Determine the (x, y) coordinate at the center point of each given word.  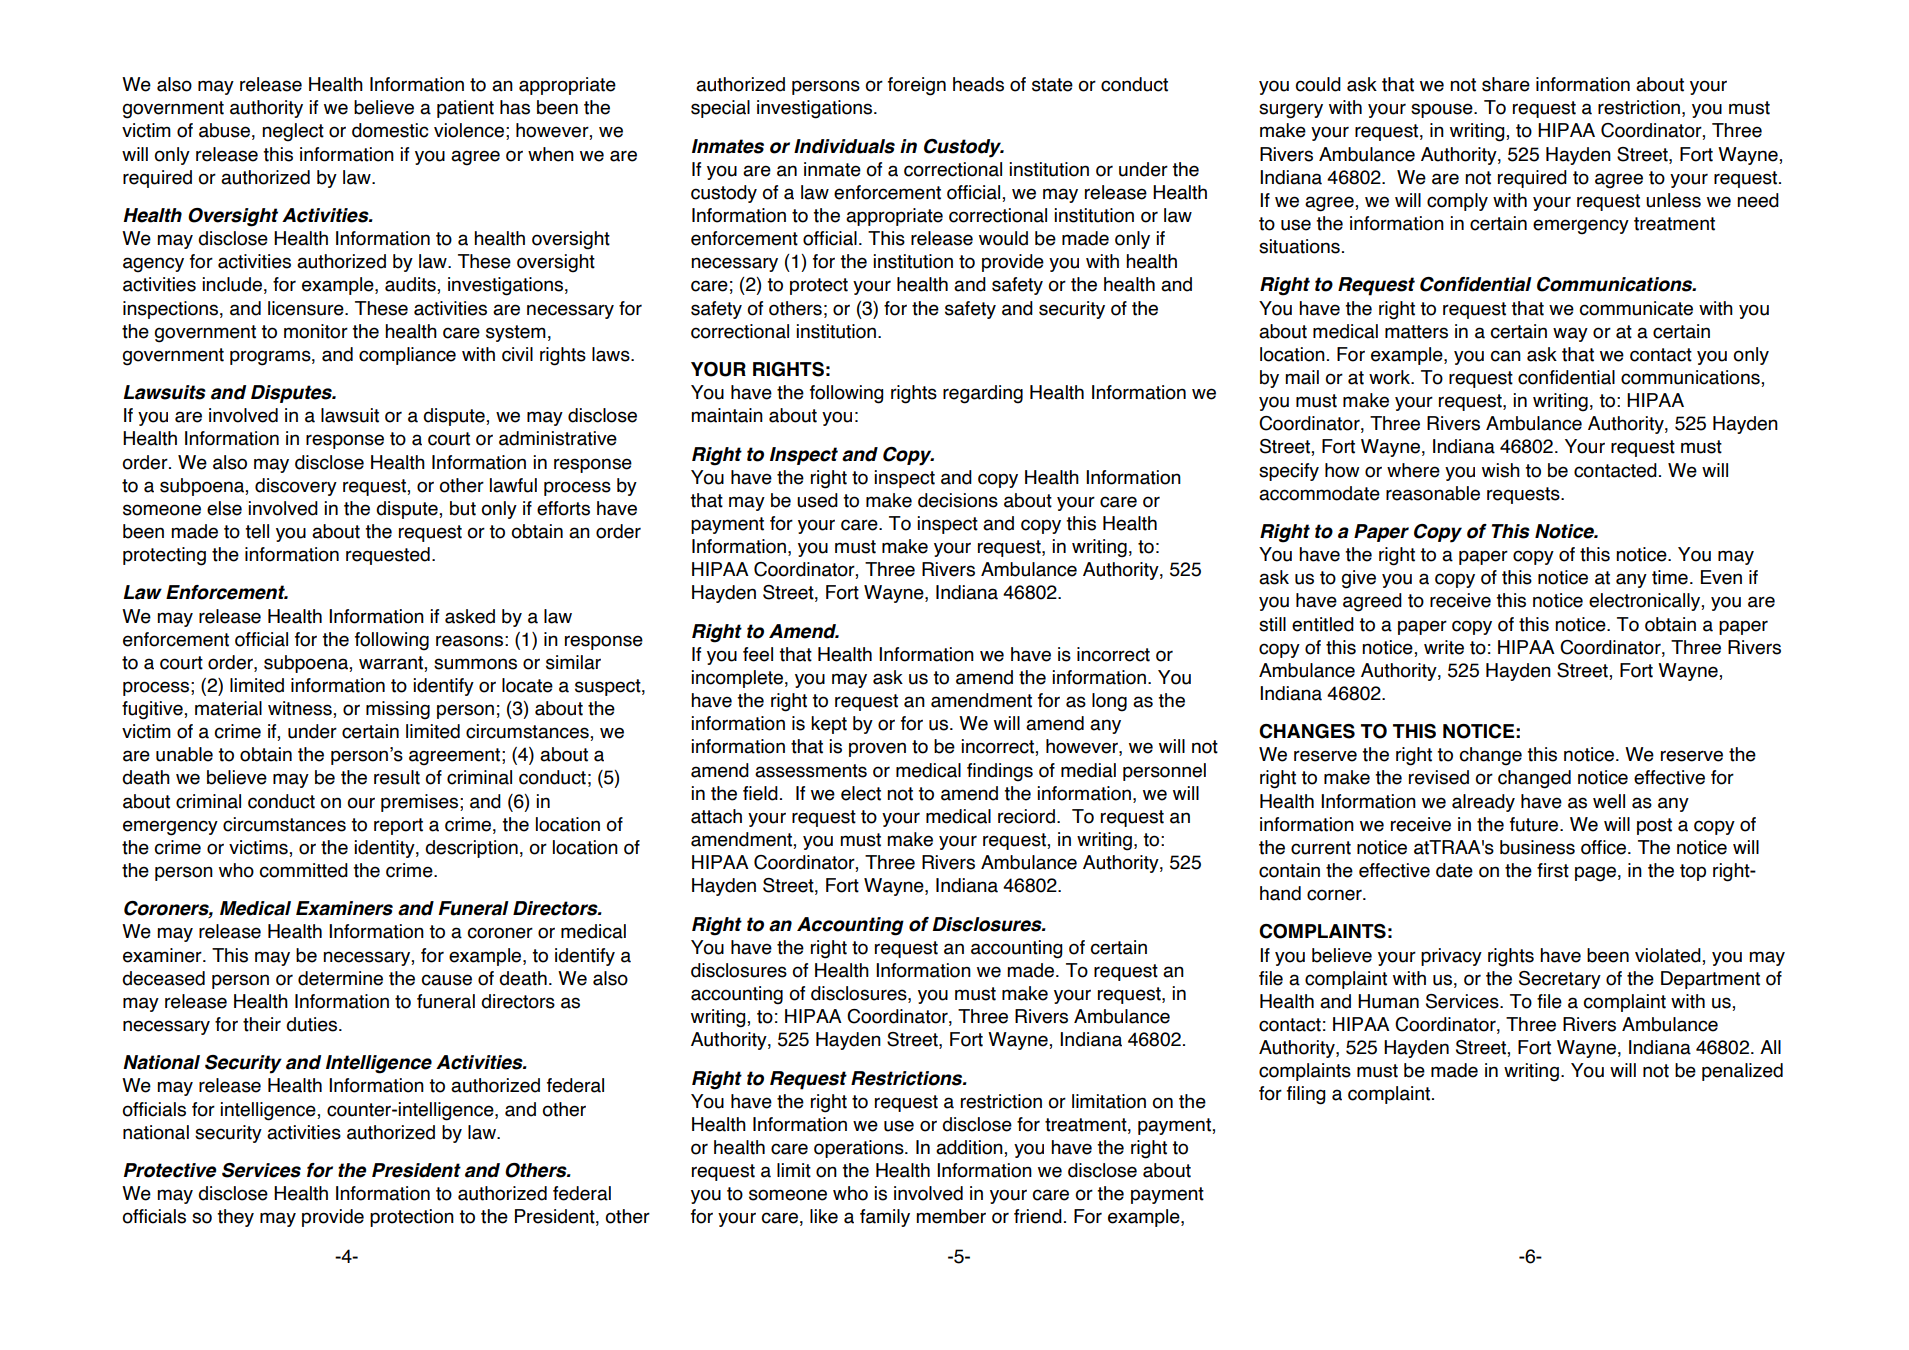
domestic (390, 130)
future (1535, 824)
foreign (917, 86)
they (235, 1218)
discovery (296, 487)
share (1506, 84)
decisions (958, 500)
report (398, 826)
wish (1501, 470)
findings (1000, 772)
